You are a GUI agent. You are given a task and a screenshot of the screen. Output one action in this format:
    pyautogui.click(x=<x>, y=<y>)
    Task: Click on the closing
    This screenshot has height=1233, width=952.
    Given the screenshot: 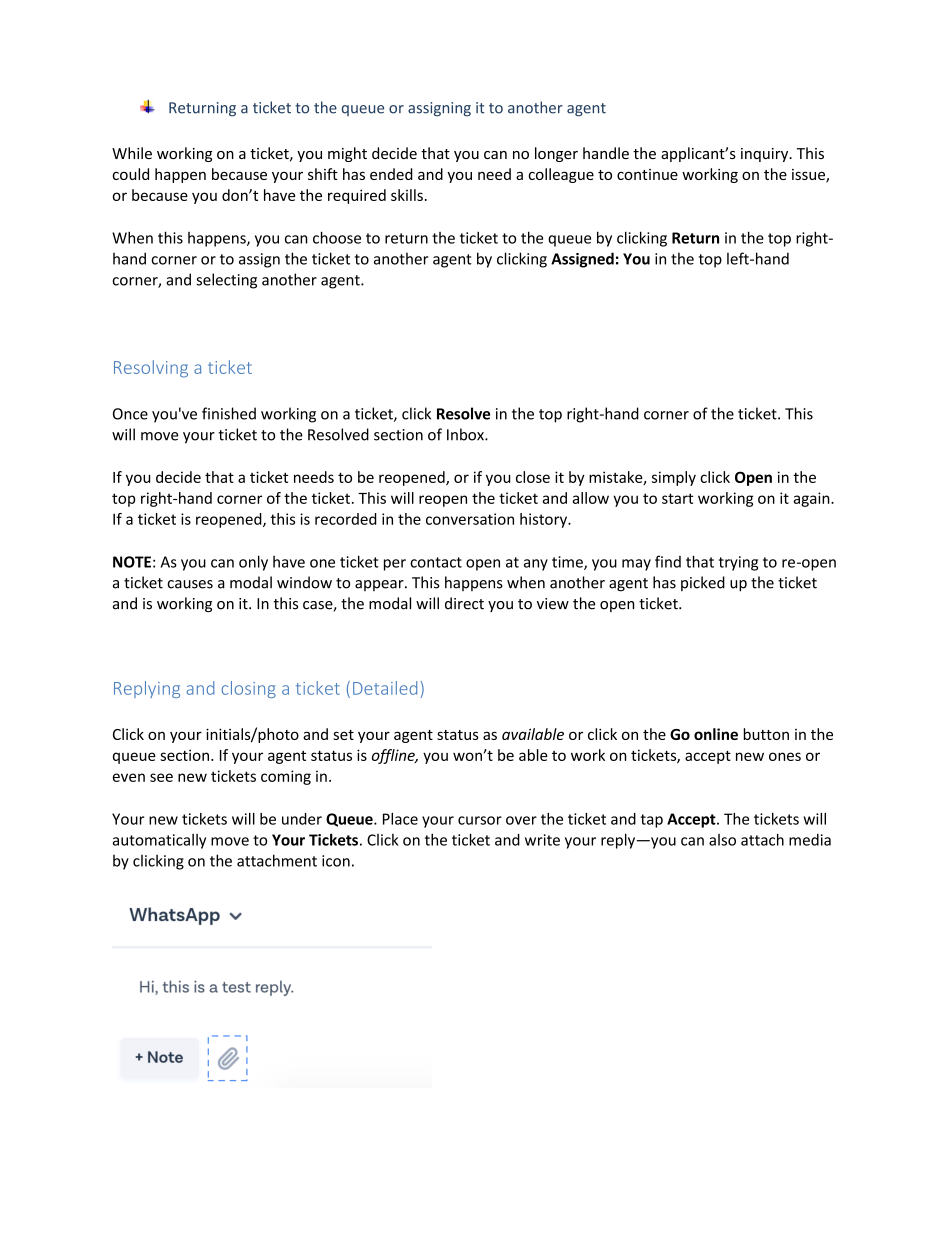 What is the action you would take?
    pyautogui.click(x=249, y=689)
